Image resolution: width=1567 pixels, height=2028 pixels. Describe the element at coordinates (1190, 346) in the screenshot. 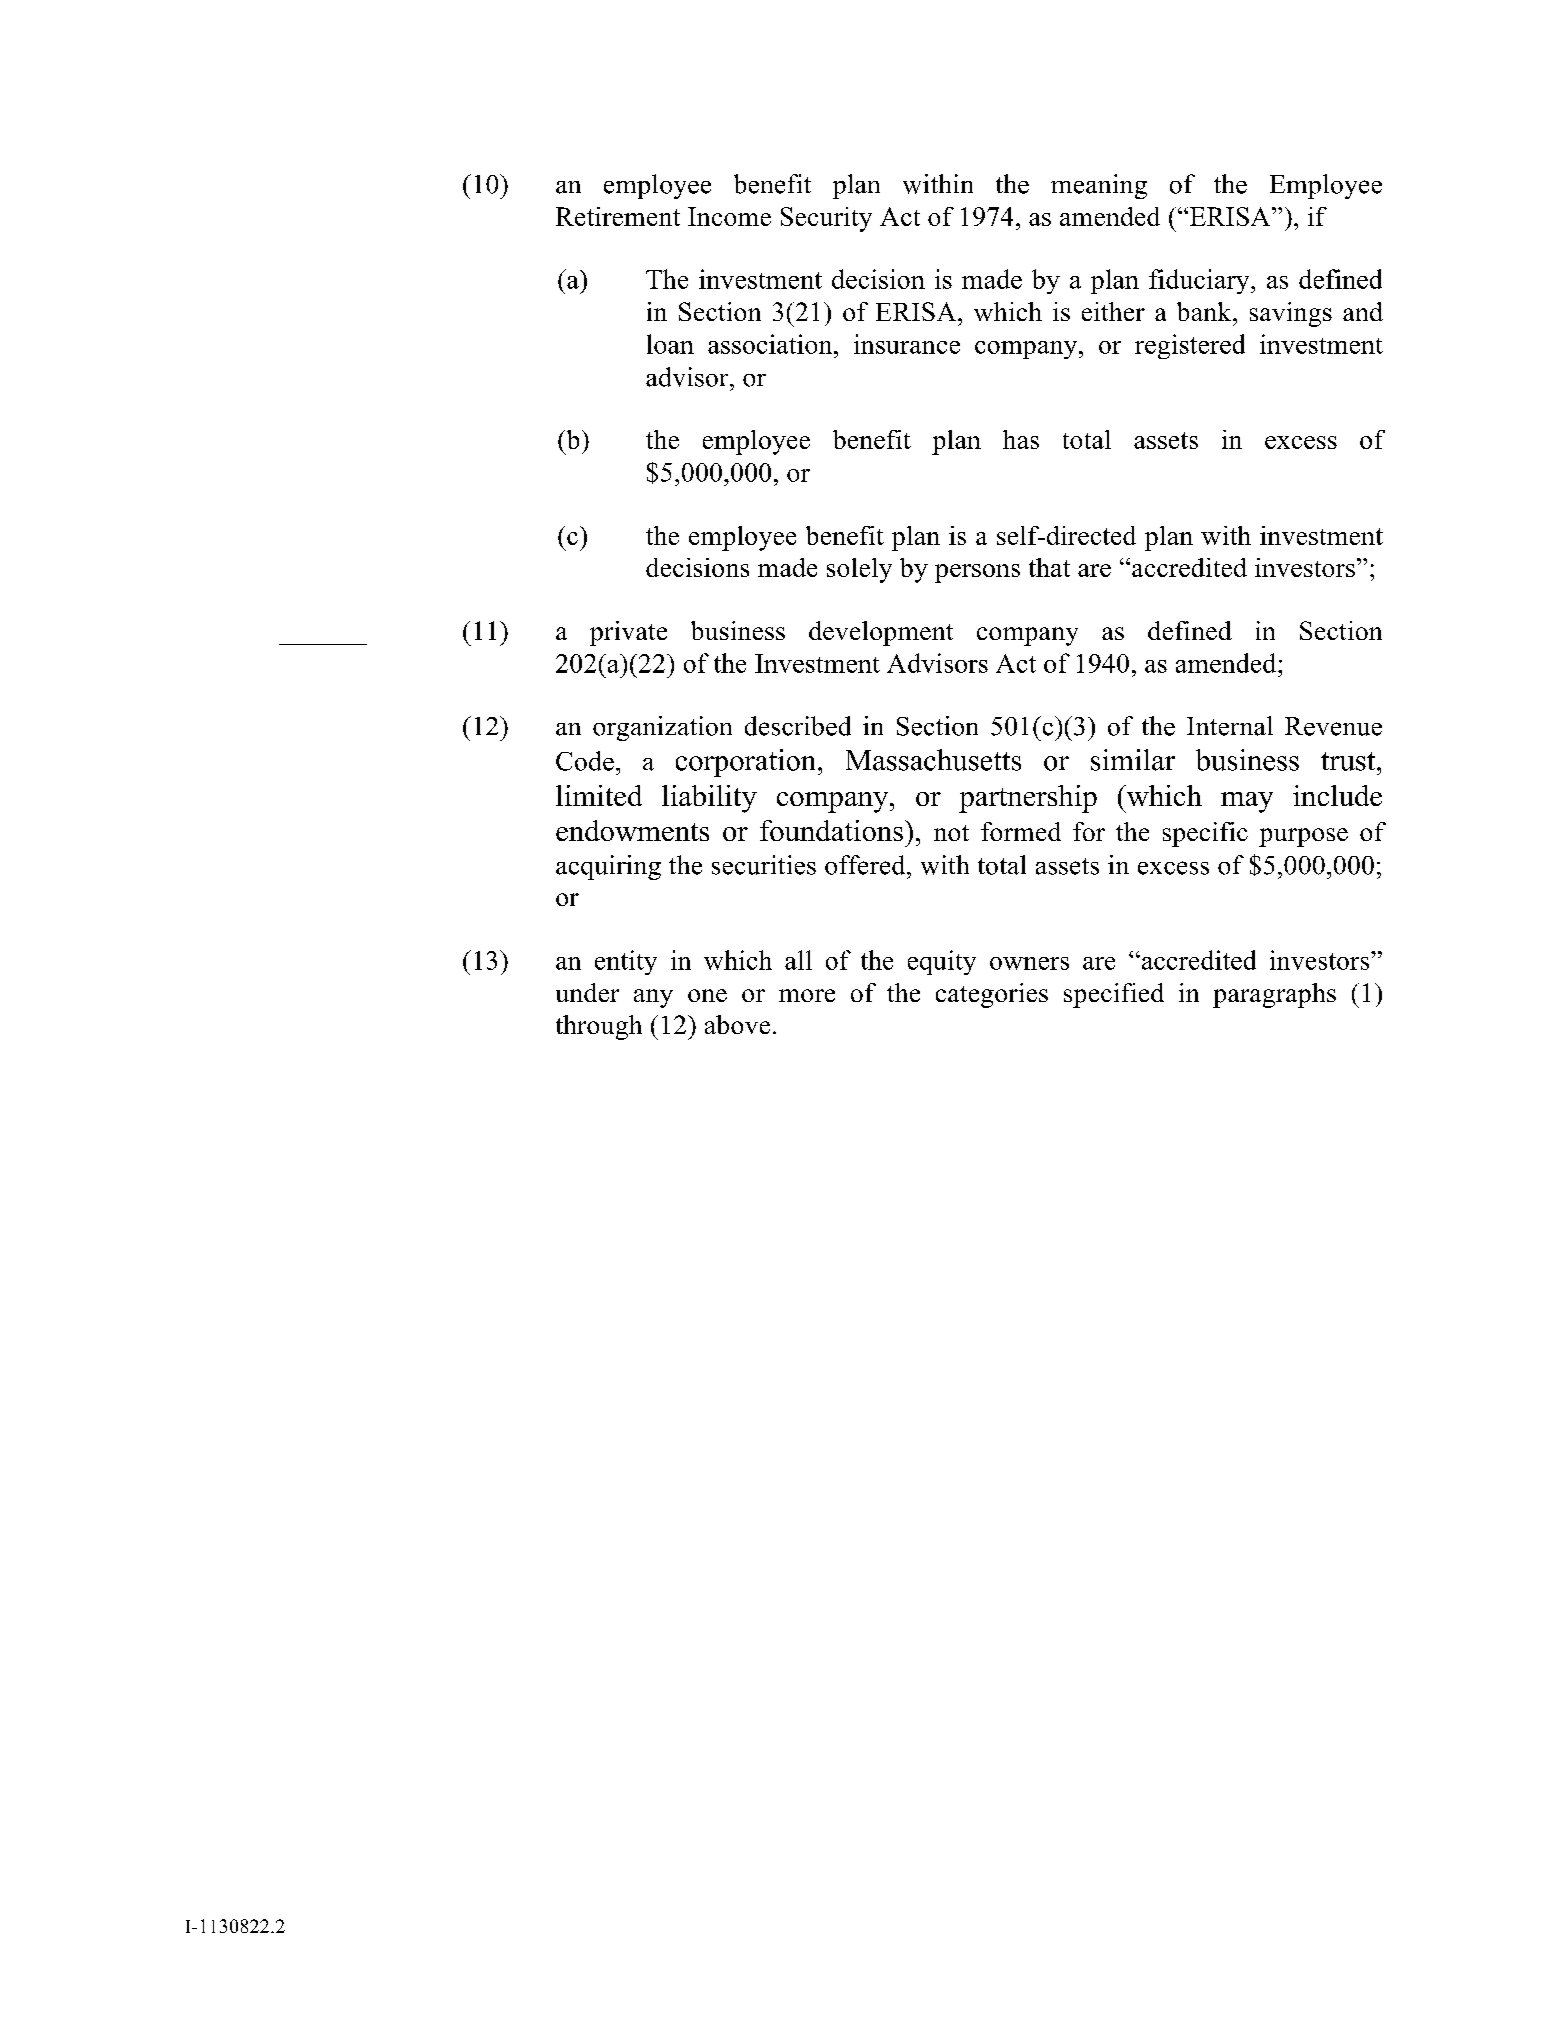

I see `registered` at that location.
